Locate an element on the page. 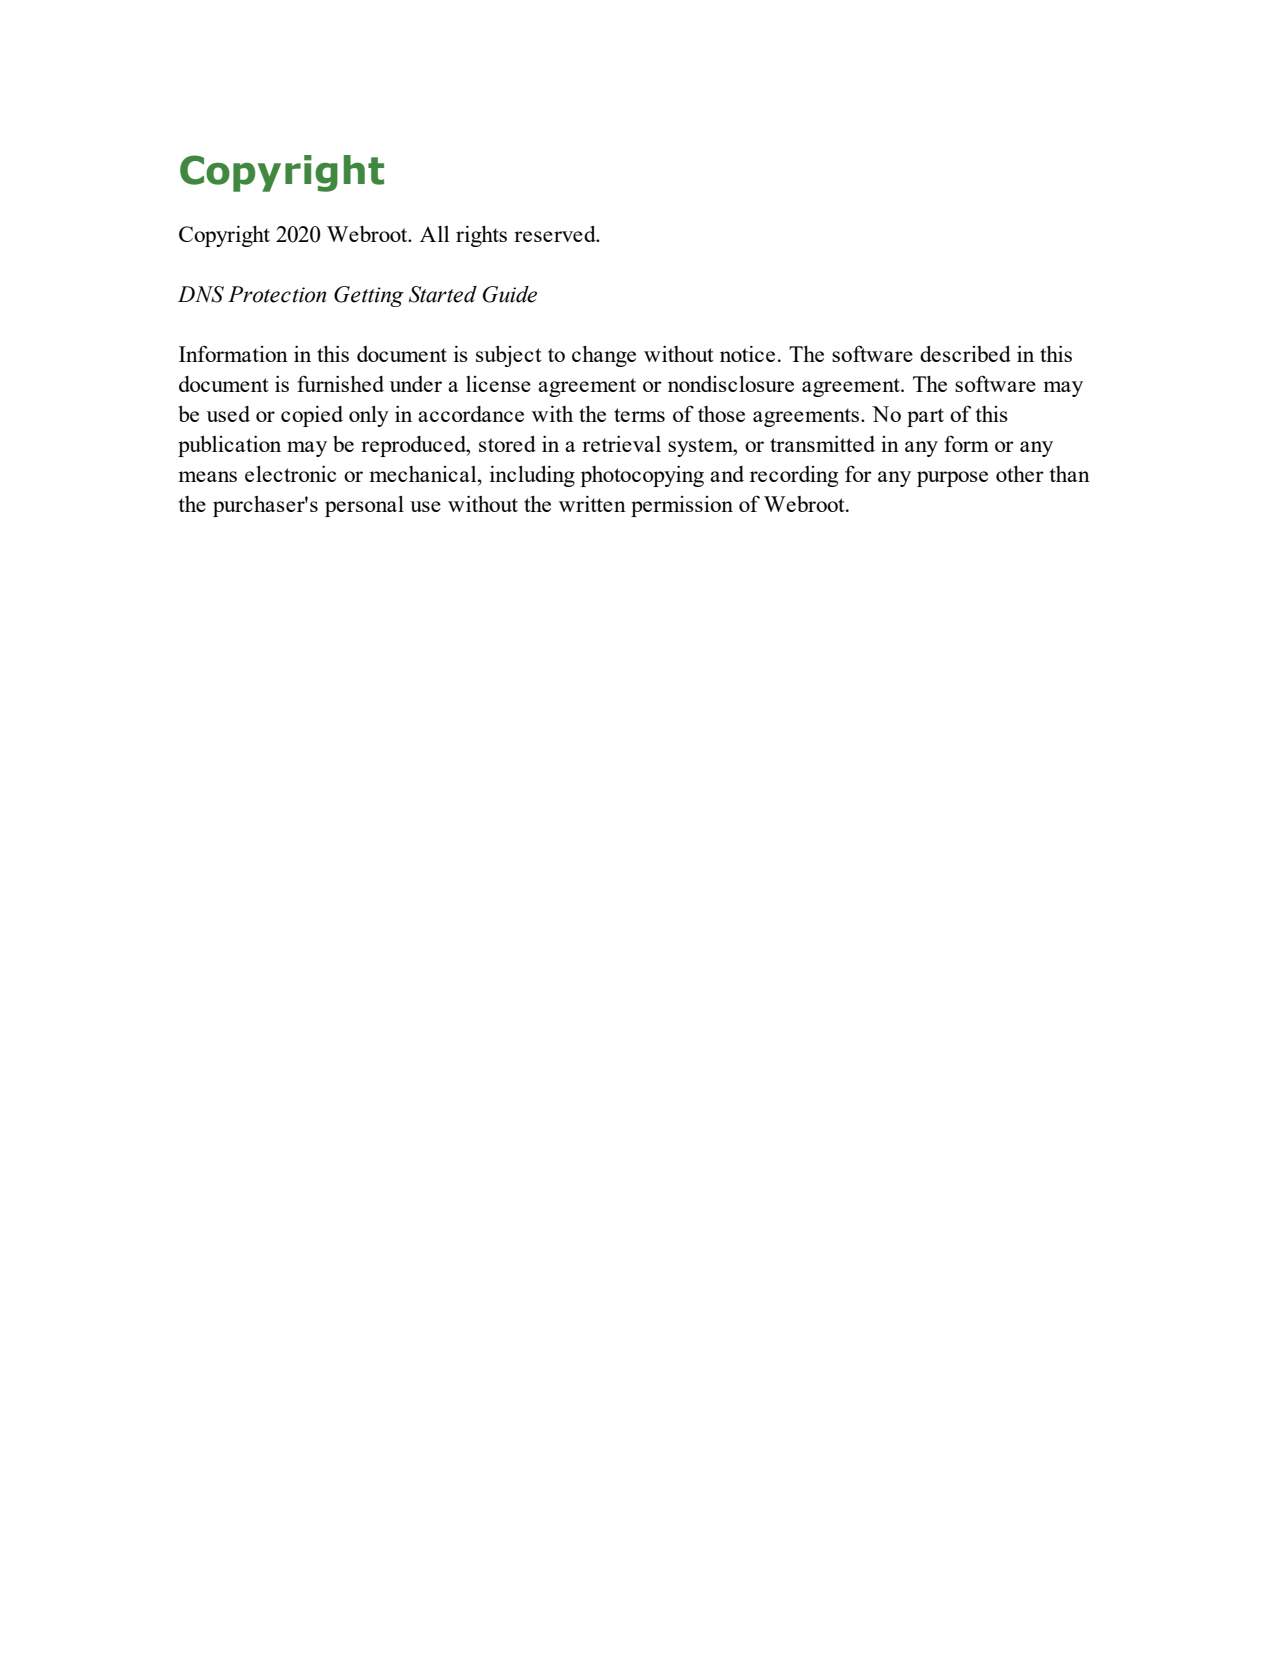  personal is located at coordinates (364, 506).
